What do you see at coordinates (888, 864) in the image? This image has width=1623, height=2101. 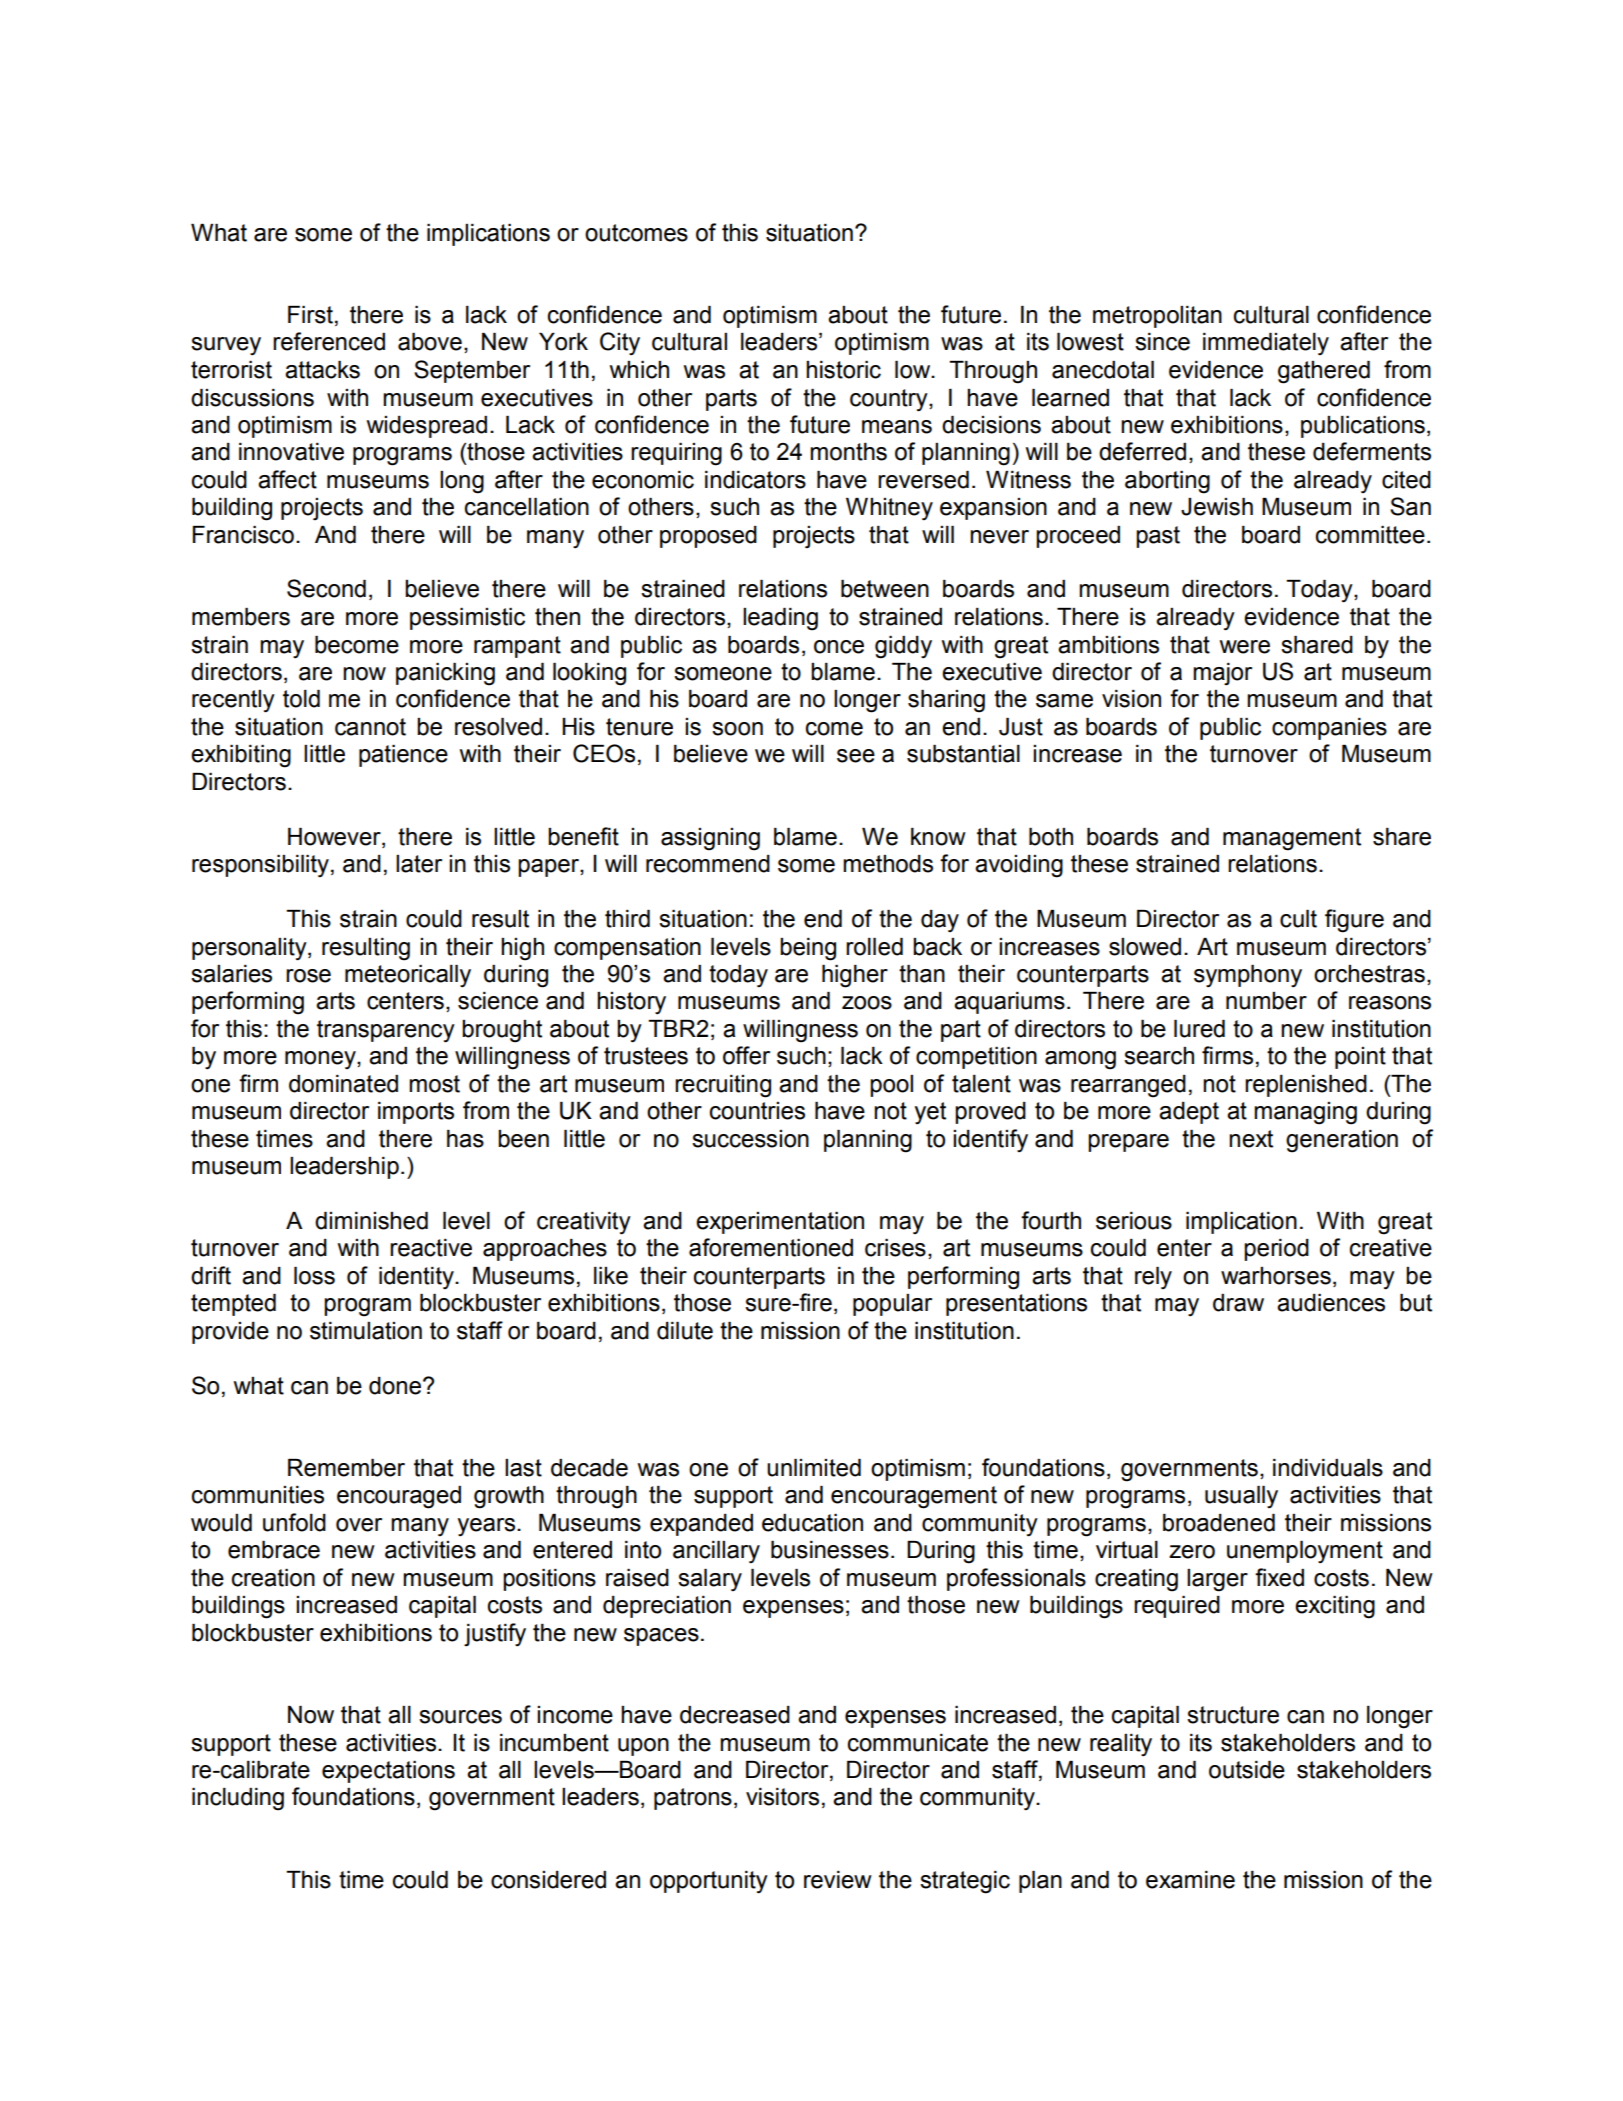 I see `methods` at bounding box center [888, 864].
